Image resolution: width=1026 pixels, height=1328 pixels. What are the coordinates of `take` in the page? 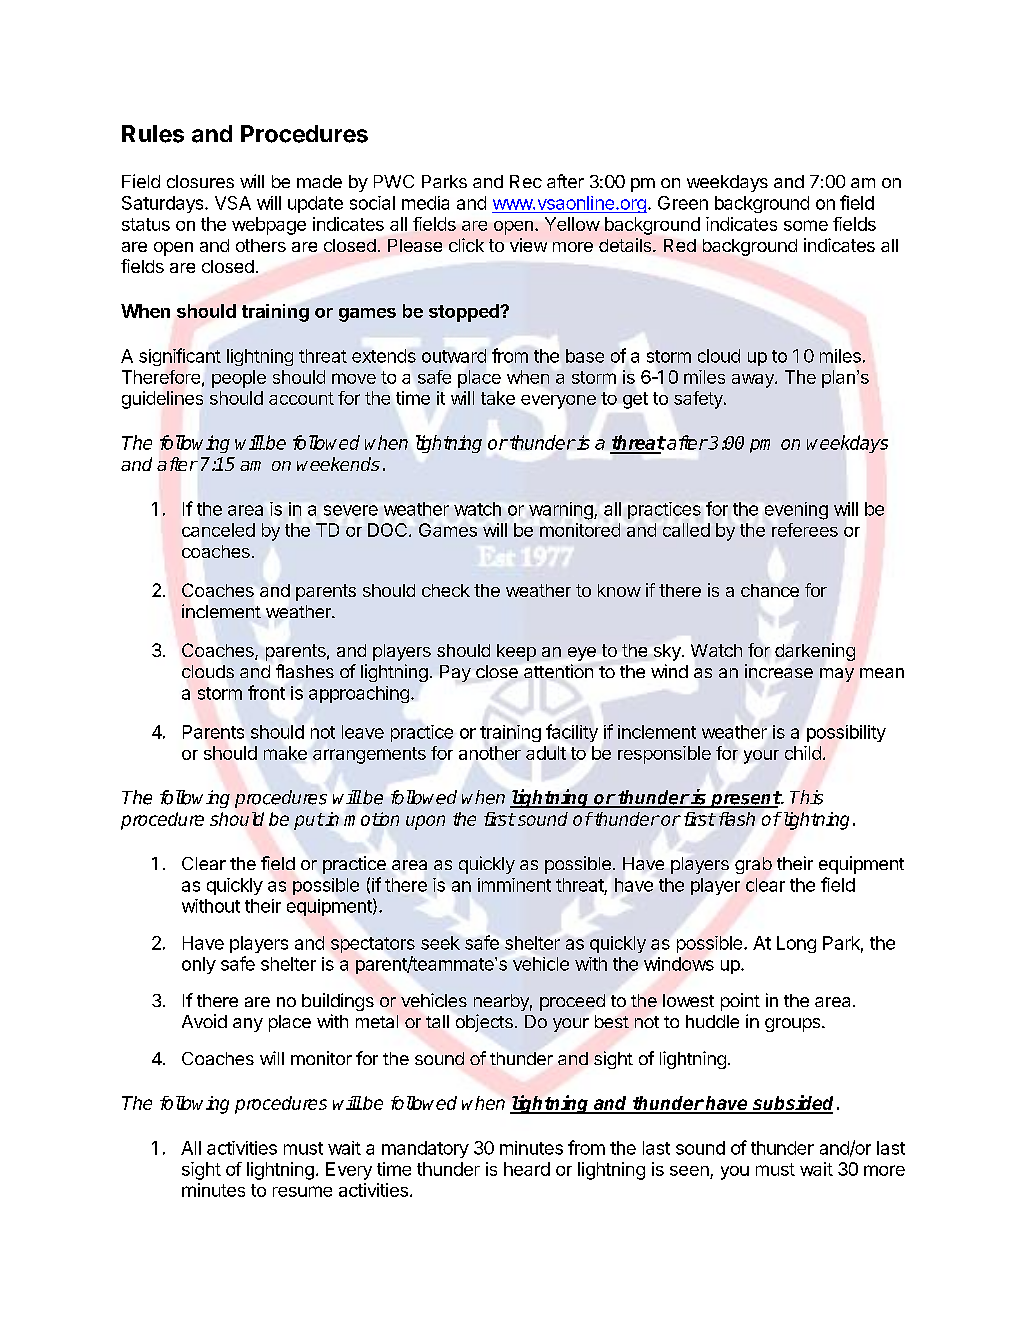 It's located at (498, 398).
